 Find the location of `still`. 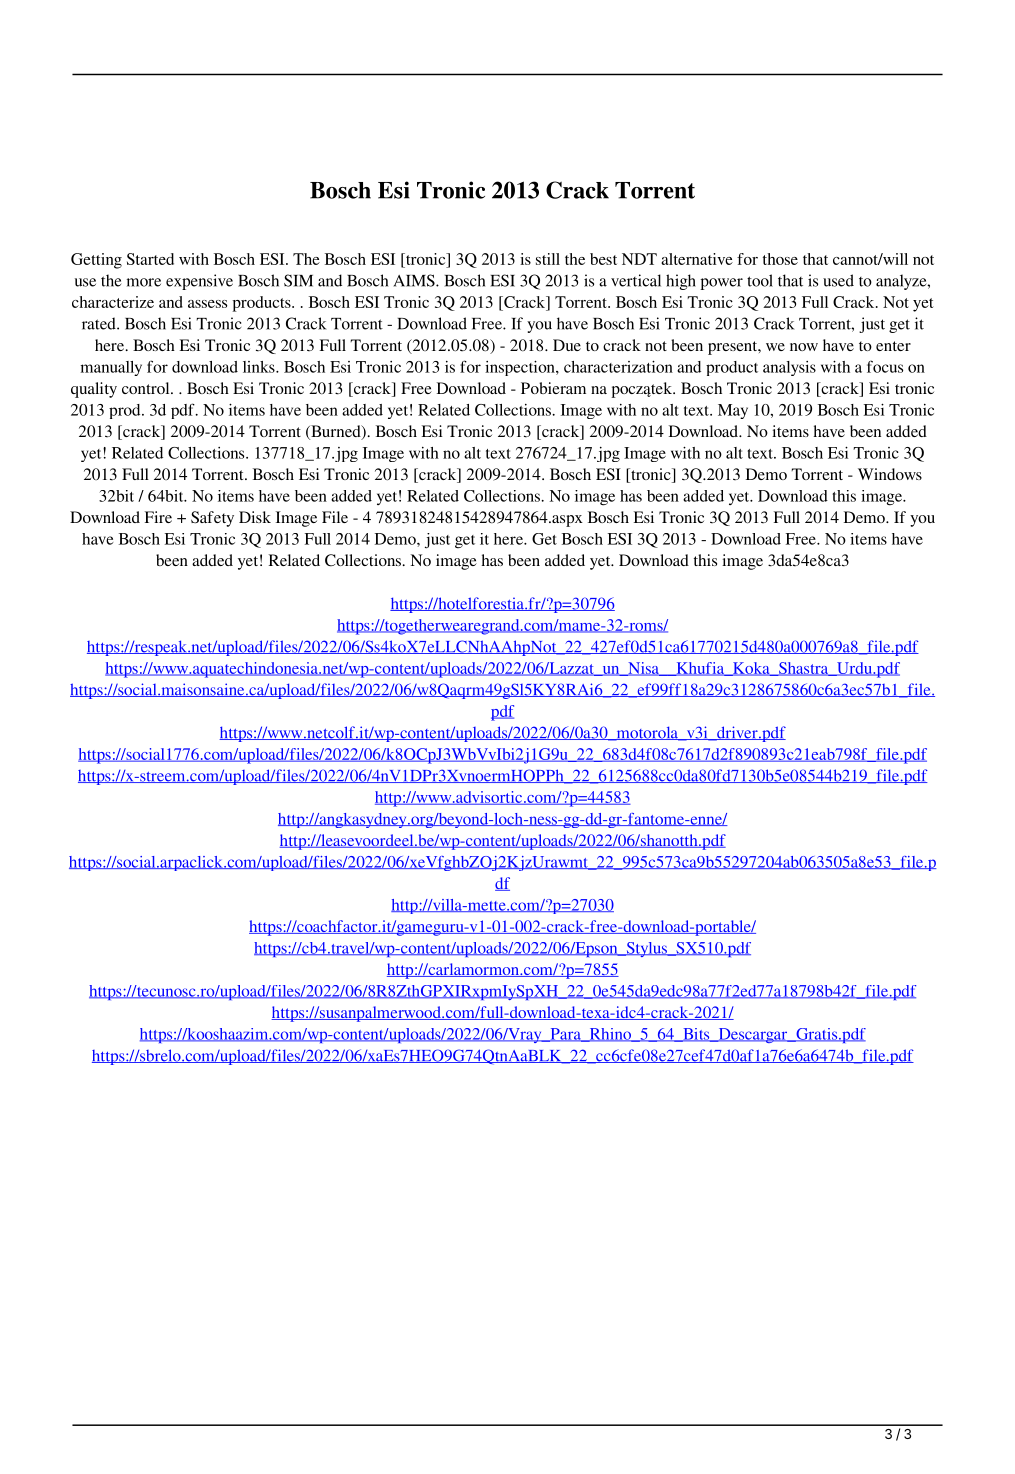

still is located at coordinates (548, 259).
